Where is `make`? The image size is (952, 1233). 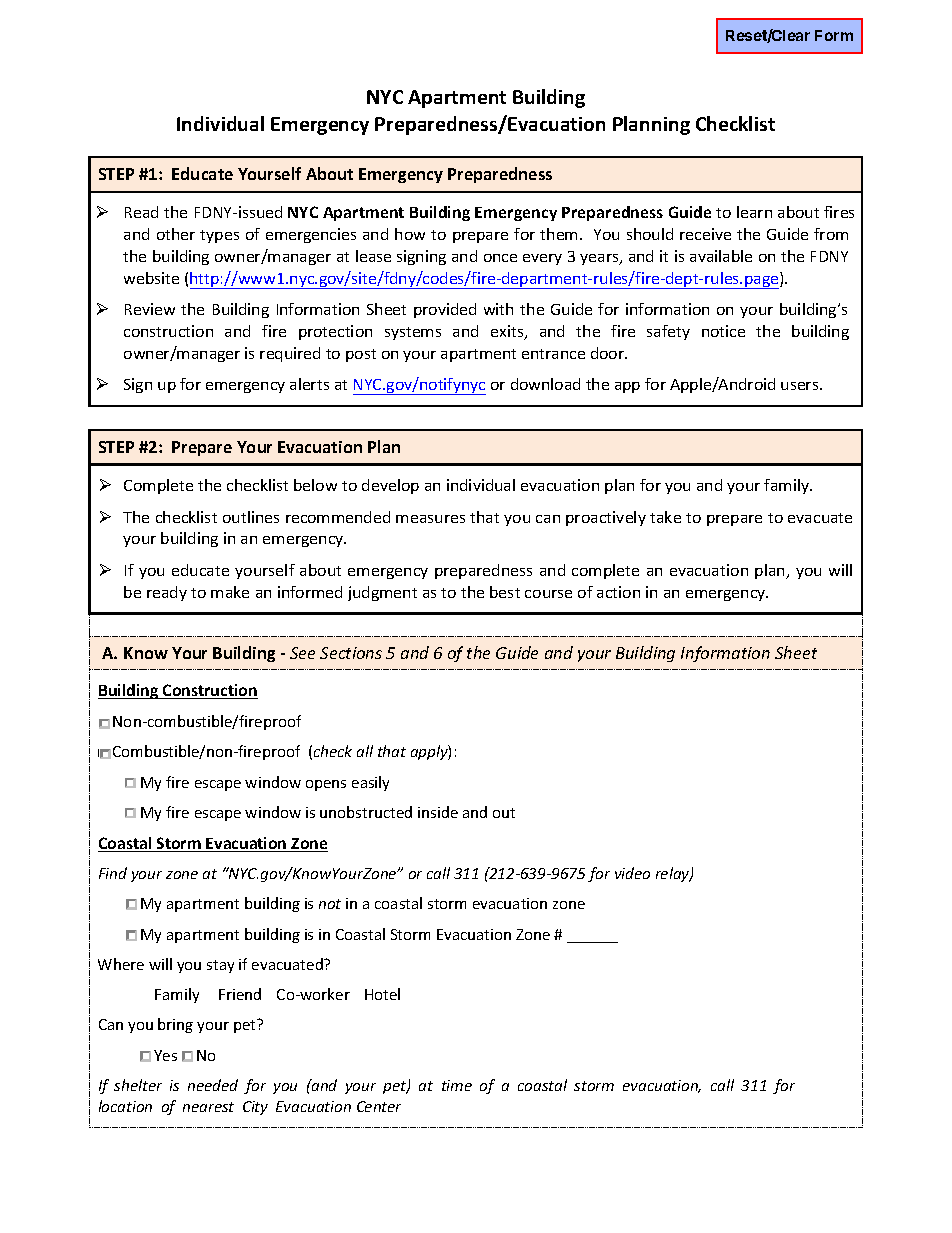
make is located at coordinates (230, 592).
